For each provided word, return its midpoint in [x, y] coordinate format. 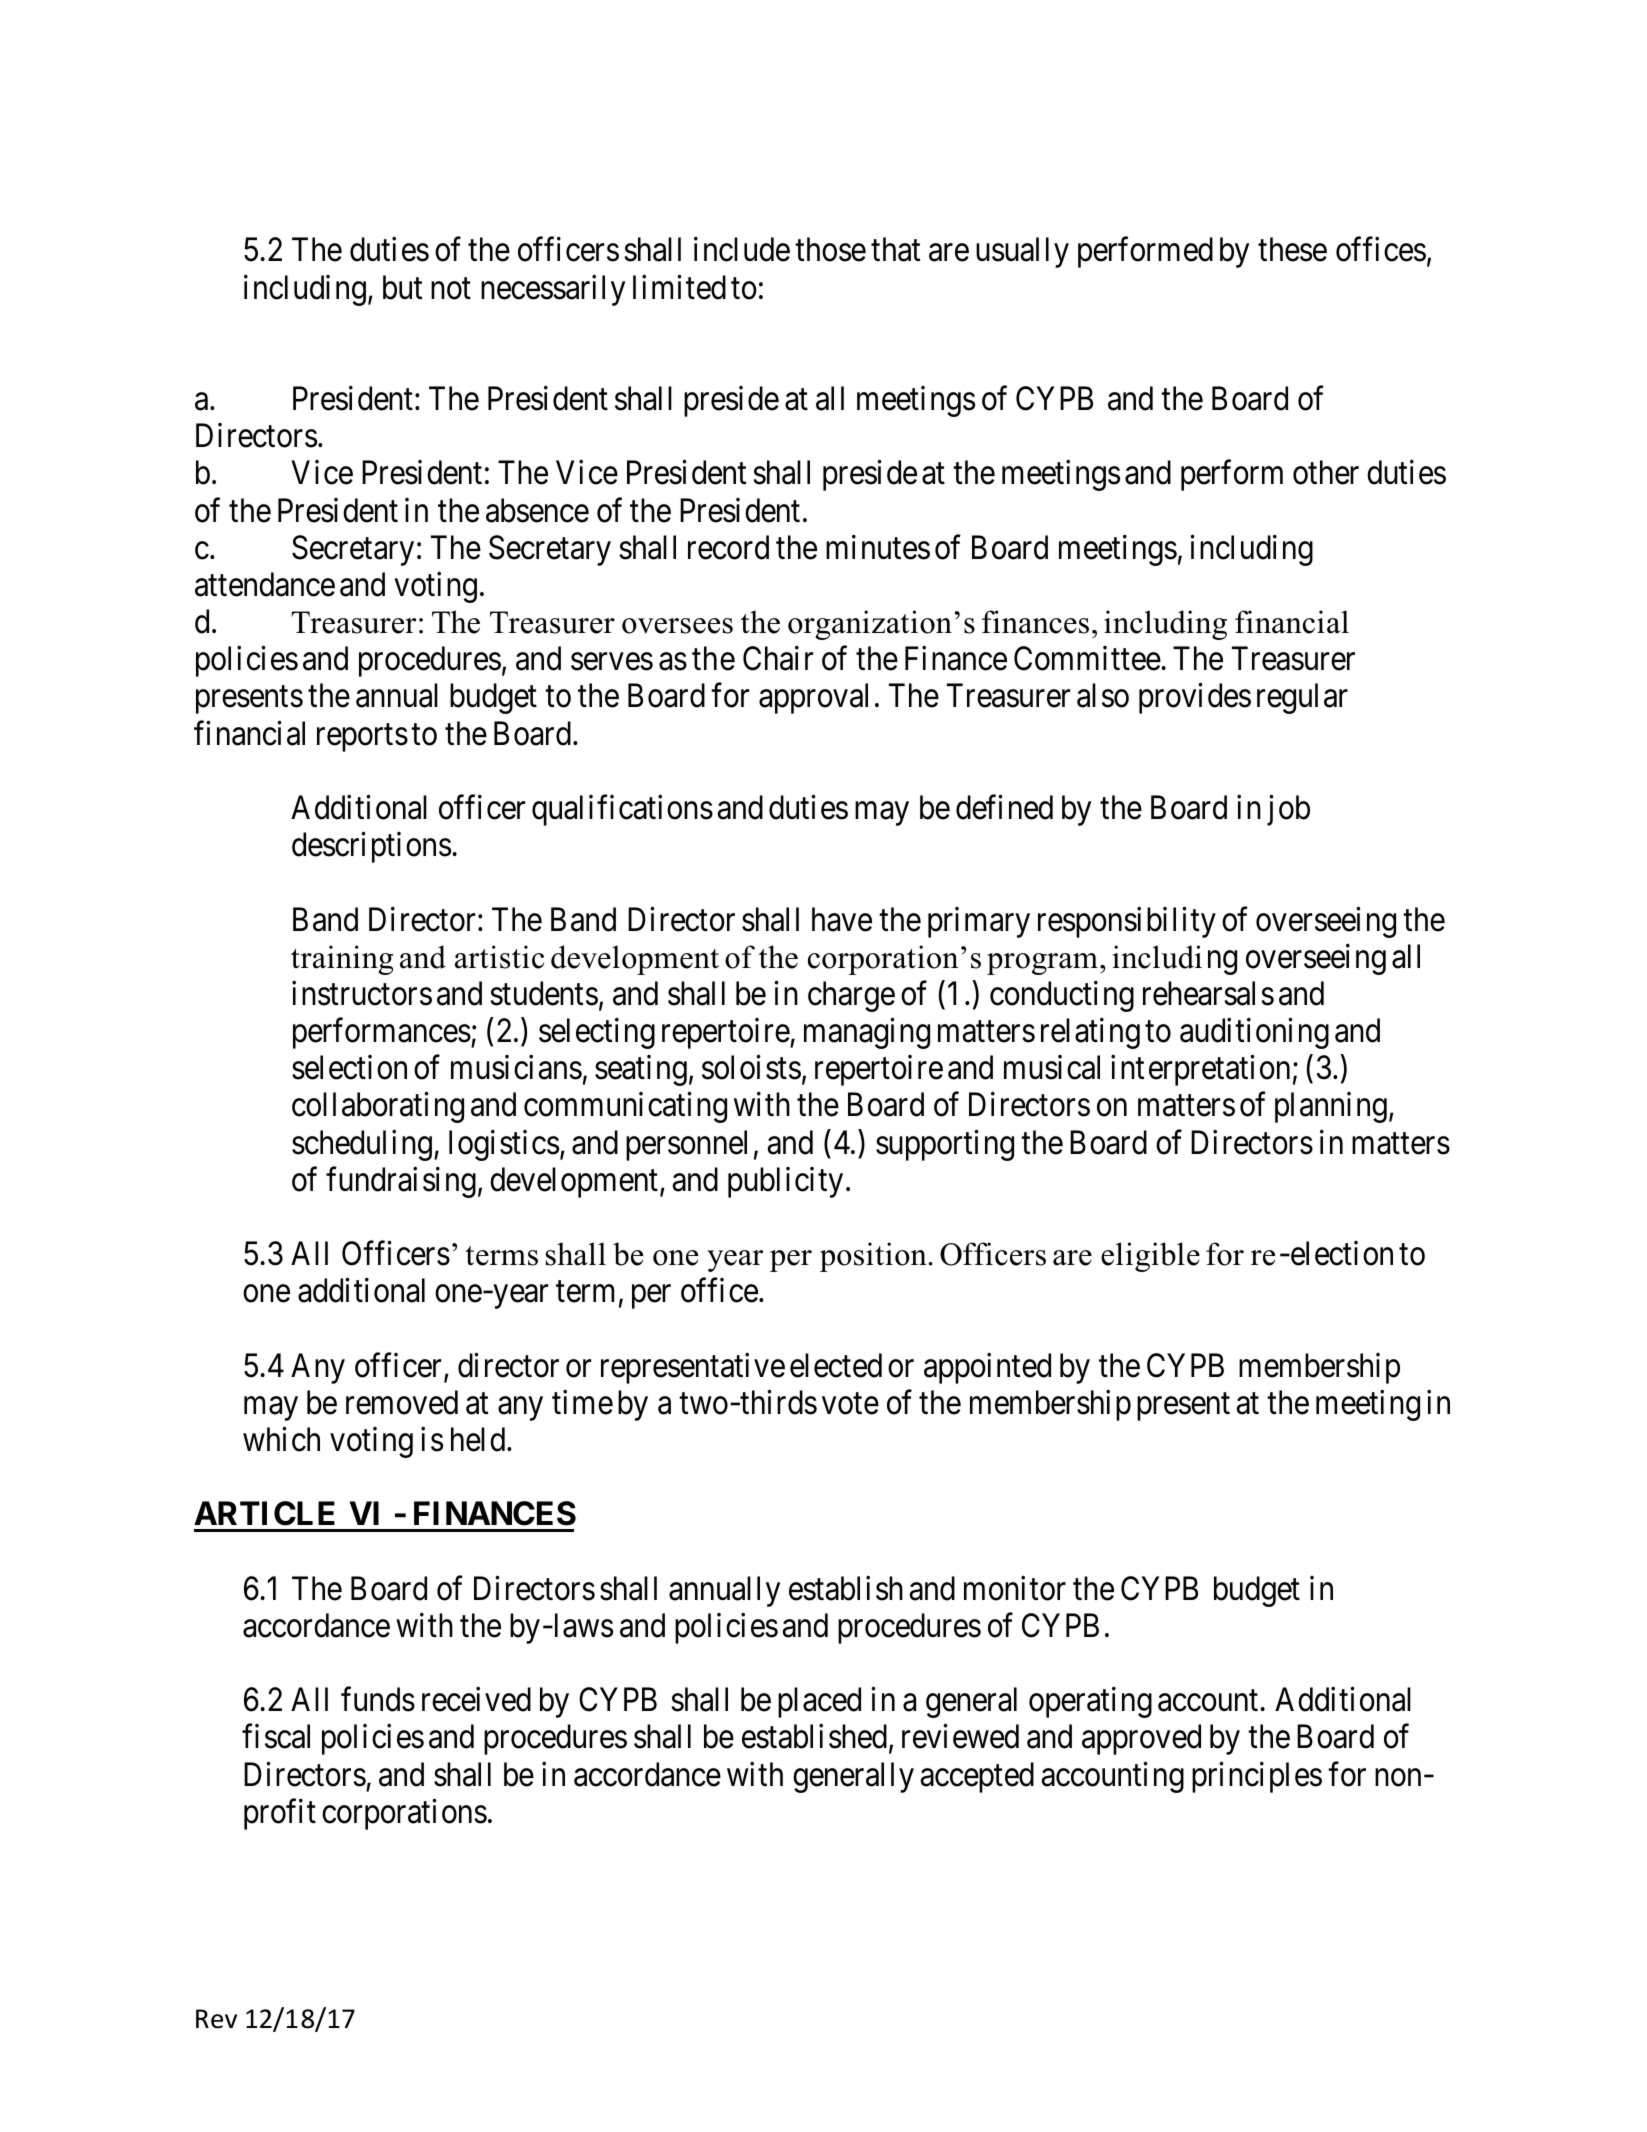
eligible [1150, 1257]
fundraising [401, 1182]
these [1292, 249]
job [1288, 810]
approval [813, 698]
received [476, 1699]
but [403, 287]
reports [362, 738]
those [830, 249]
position [873, 1257]
